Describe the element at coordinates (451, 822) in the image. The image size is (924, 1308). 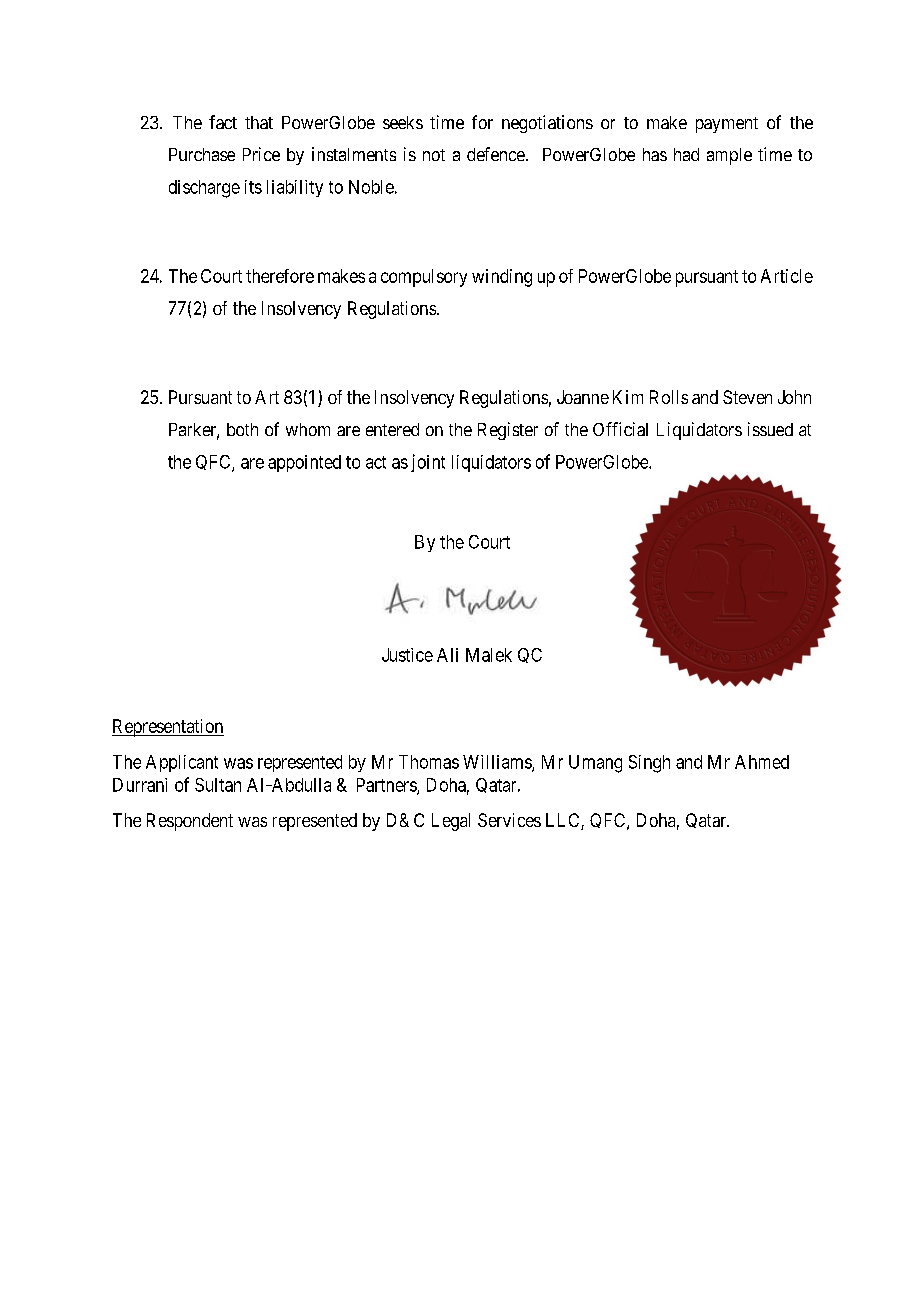
I see `Legal` at that location.
